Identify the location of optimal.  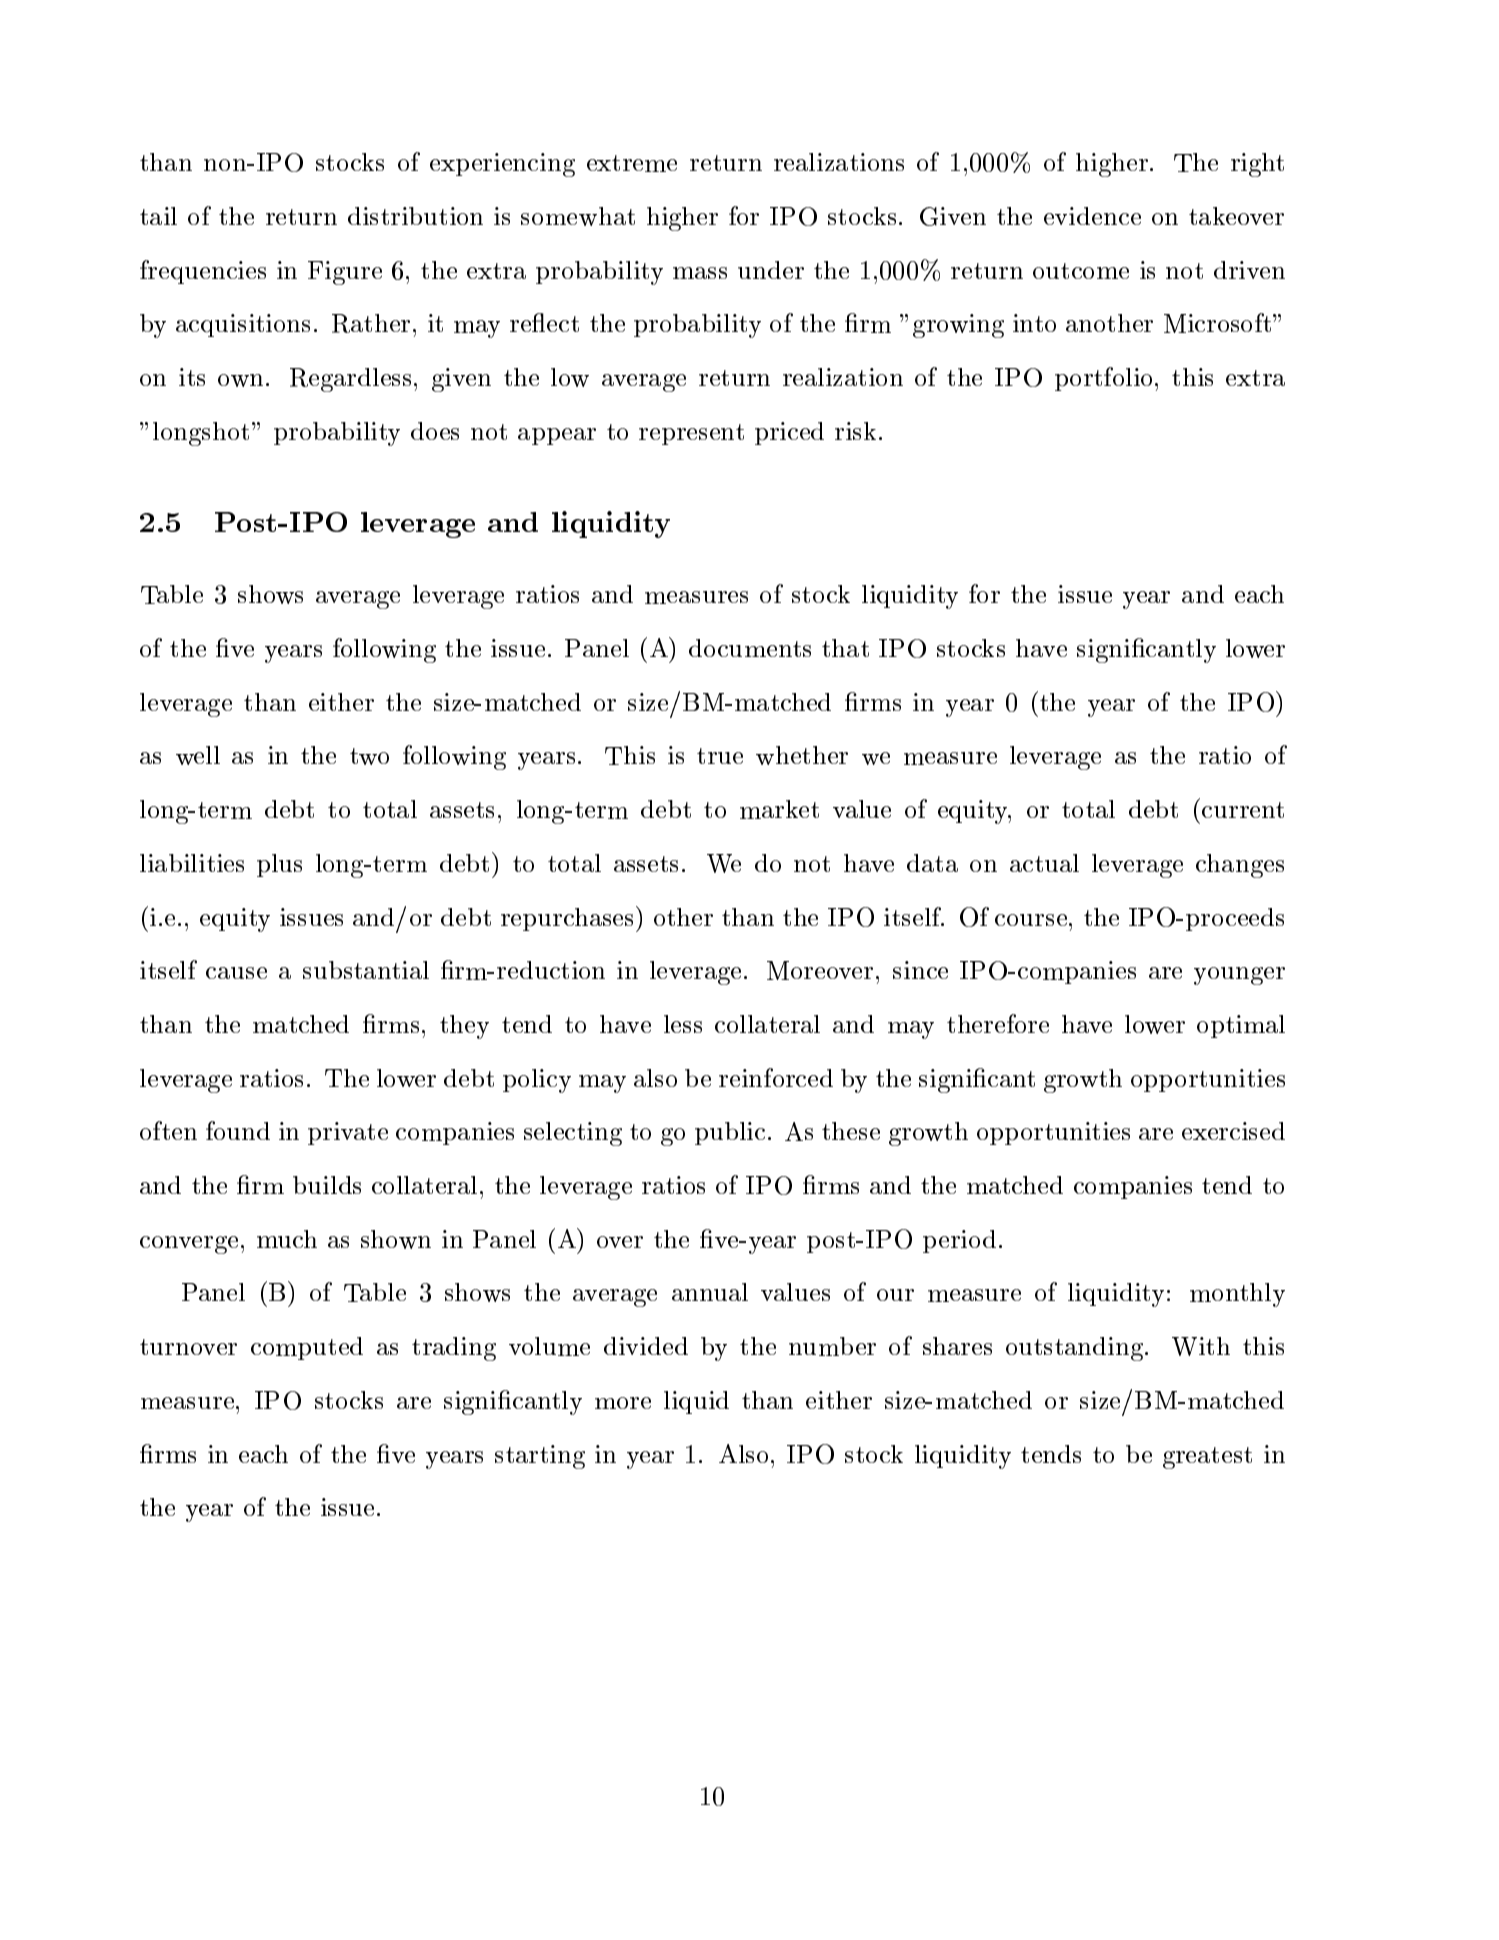
(1241, 1026).
